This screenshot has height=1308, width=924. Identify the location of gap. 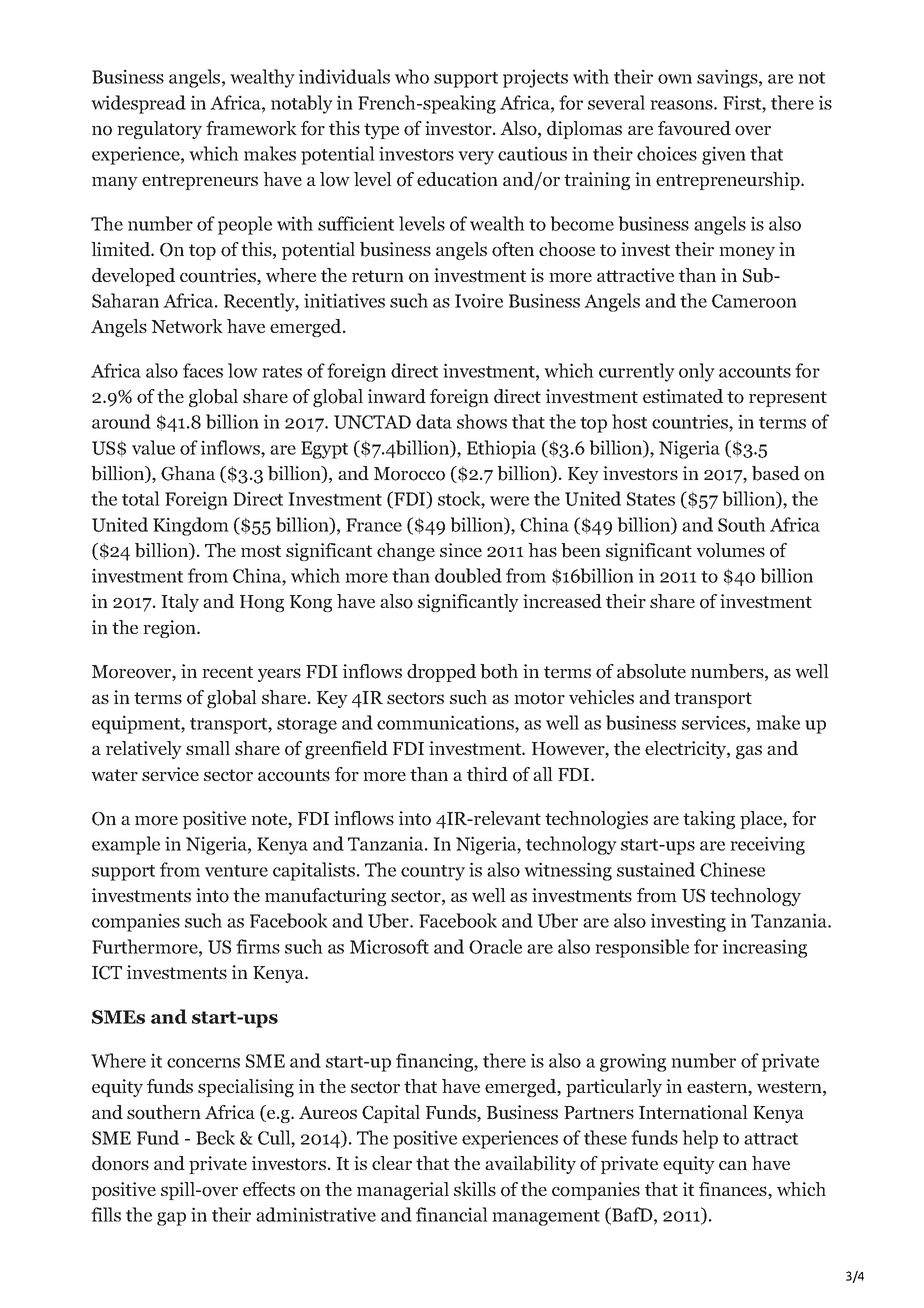
(171, 1219).
